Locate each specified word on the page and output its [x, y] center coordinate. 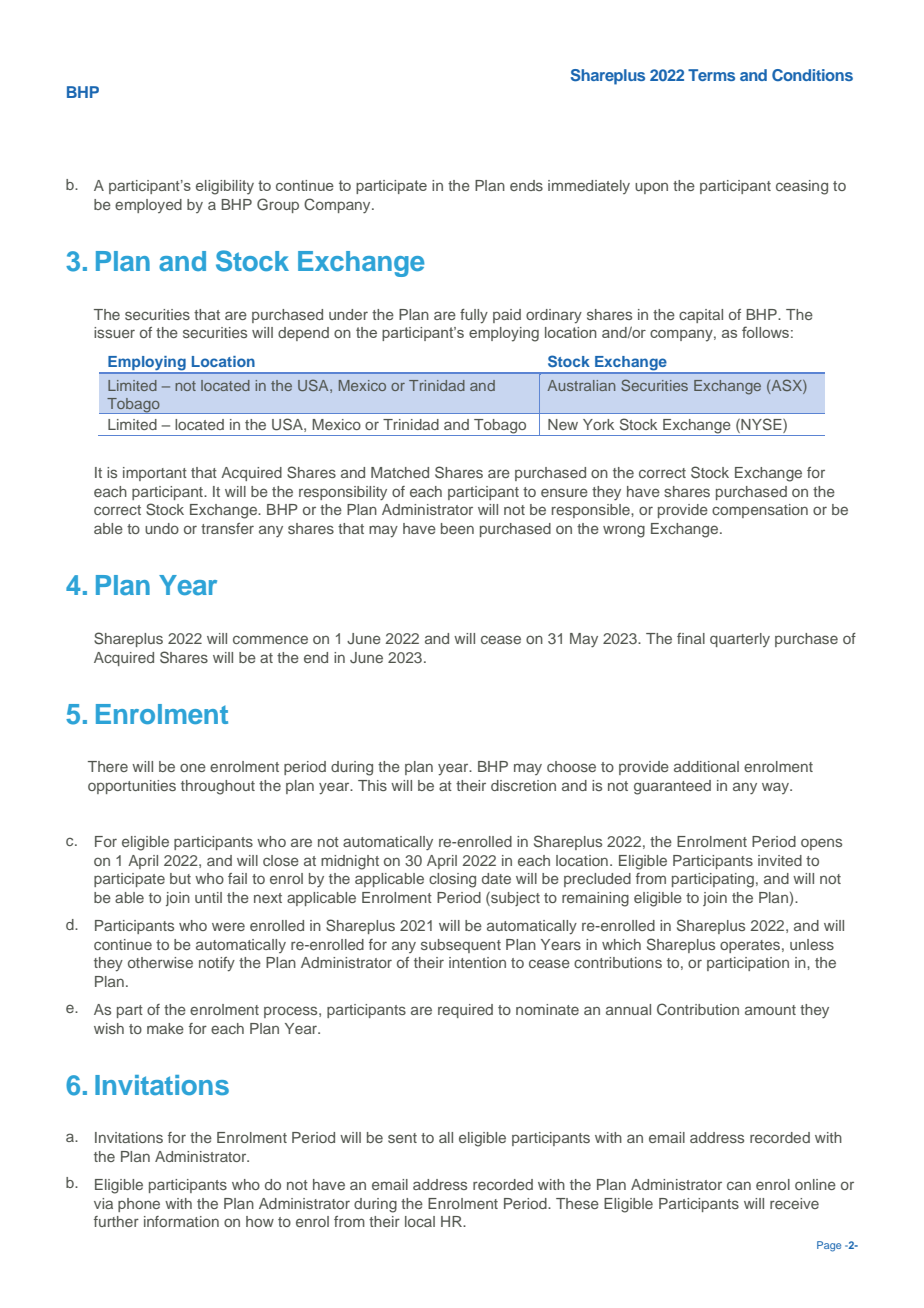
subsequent [461, 946]
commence [270, 639]
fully [474, 316]
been [457, 528]
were [228, 926]
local [420, 1221]
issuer [114, 332]
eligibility [225, 187]
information [181, 1221]
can [739, 1185]
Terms [711, 75]
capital [701, 316]
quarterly [740, 640]
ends [526, 185]
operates [750, 946]
